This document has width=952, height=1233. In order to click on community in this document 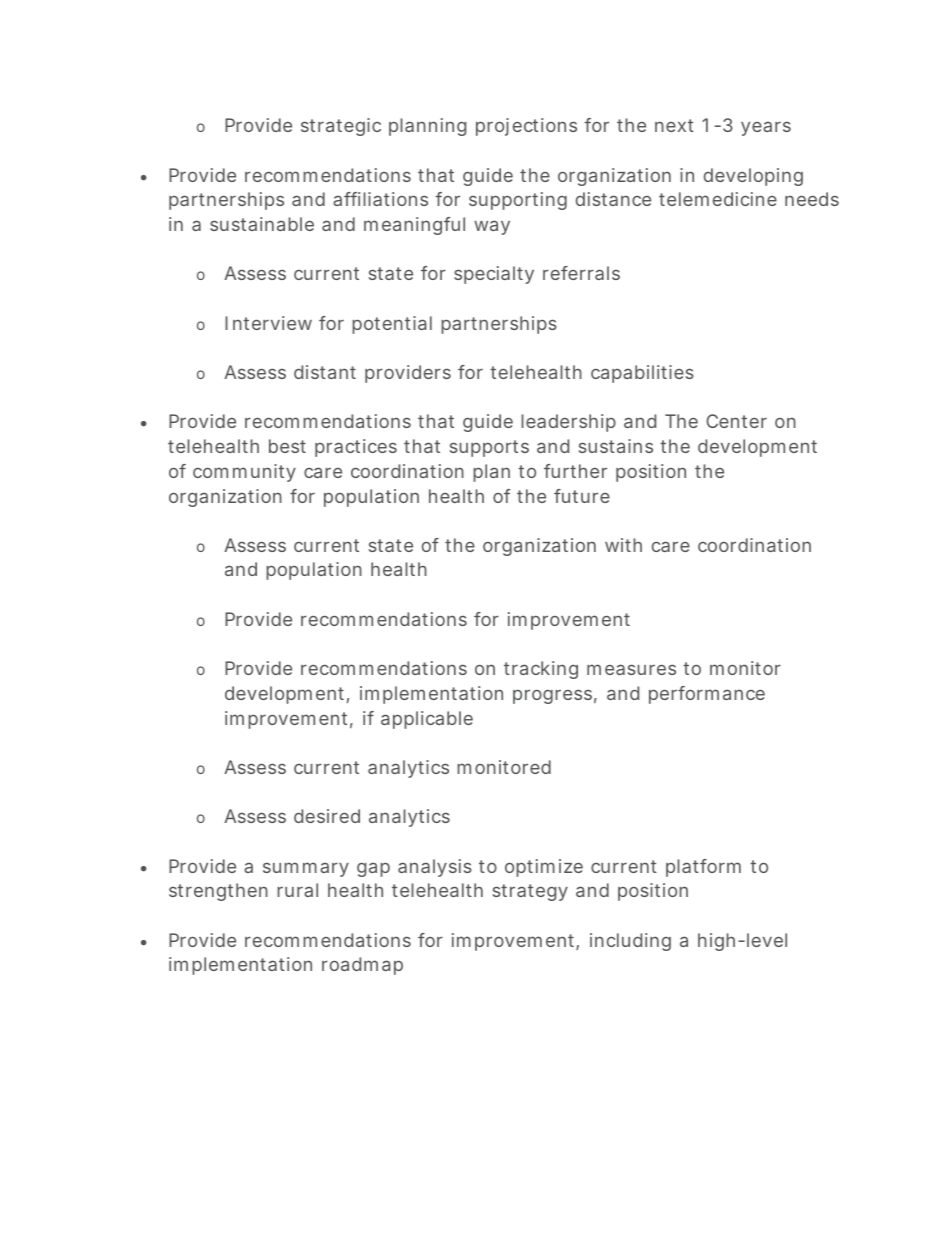, I will do `click(244, 473)`.
